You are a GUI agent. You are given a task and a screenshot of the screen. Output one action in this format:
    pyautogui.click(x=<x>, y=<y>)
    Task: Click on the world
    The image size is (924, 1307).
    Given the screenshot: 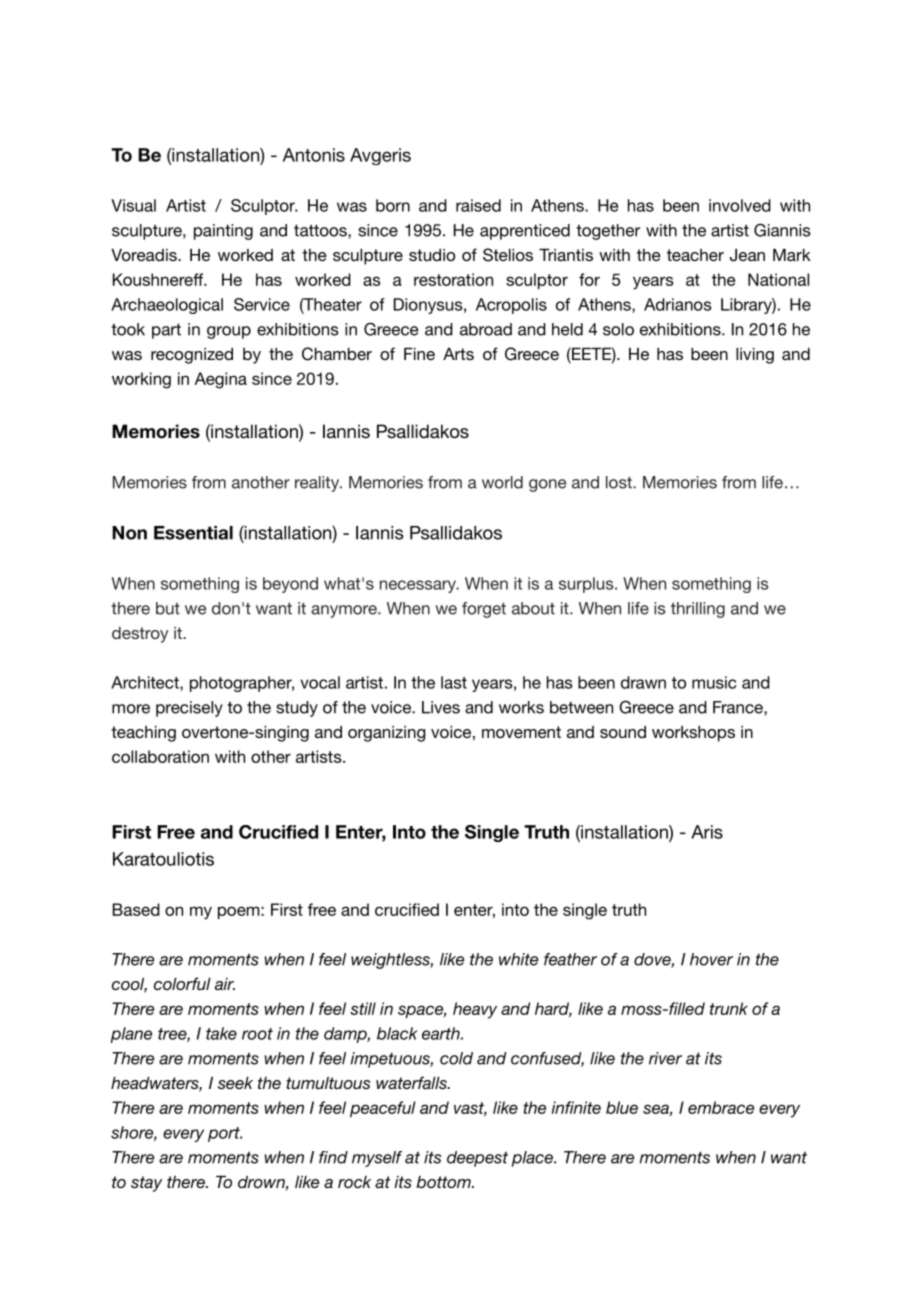 What is the action you would take?
    pyautogui.click(x=502, y=482)
